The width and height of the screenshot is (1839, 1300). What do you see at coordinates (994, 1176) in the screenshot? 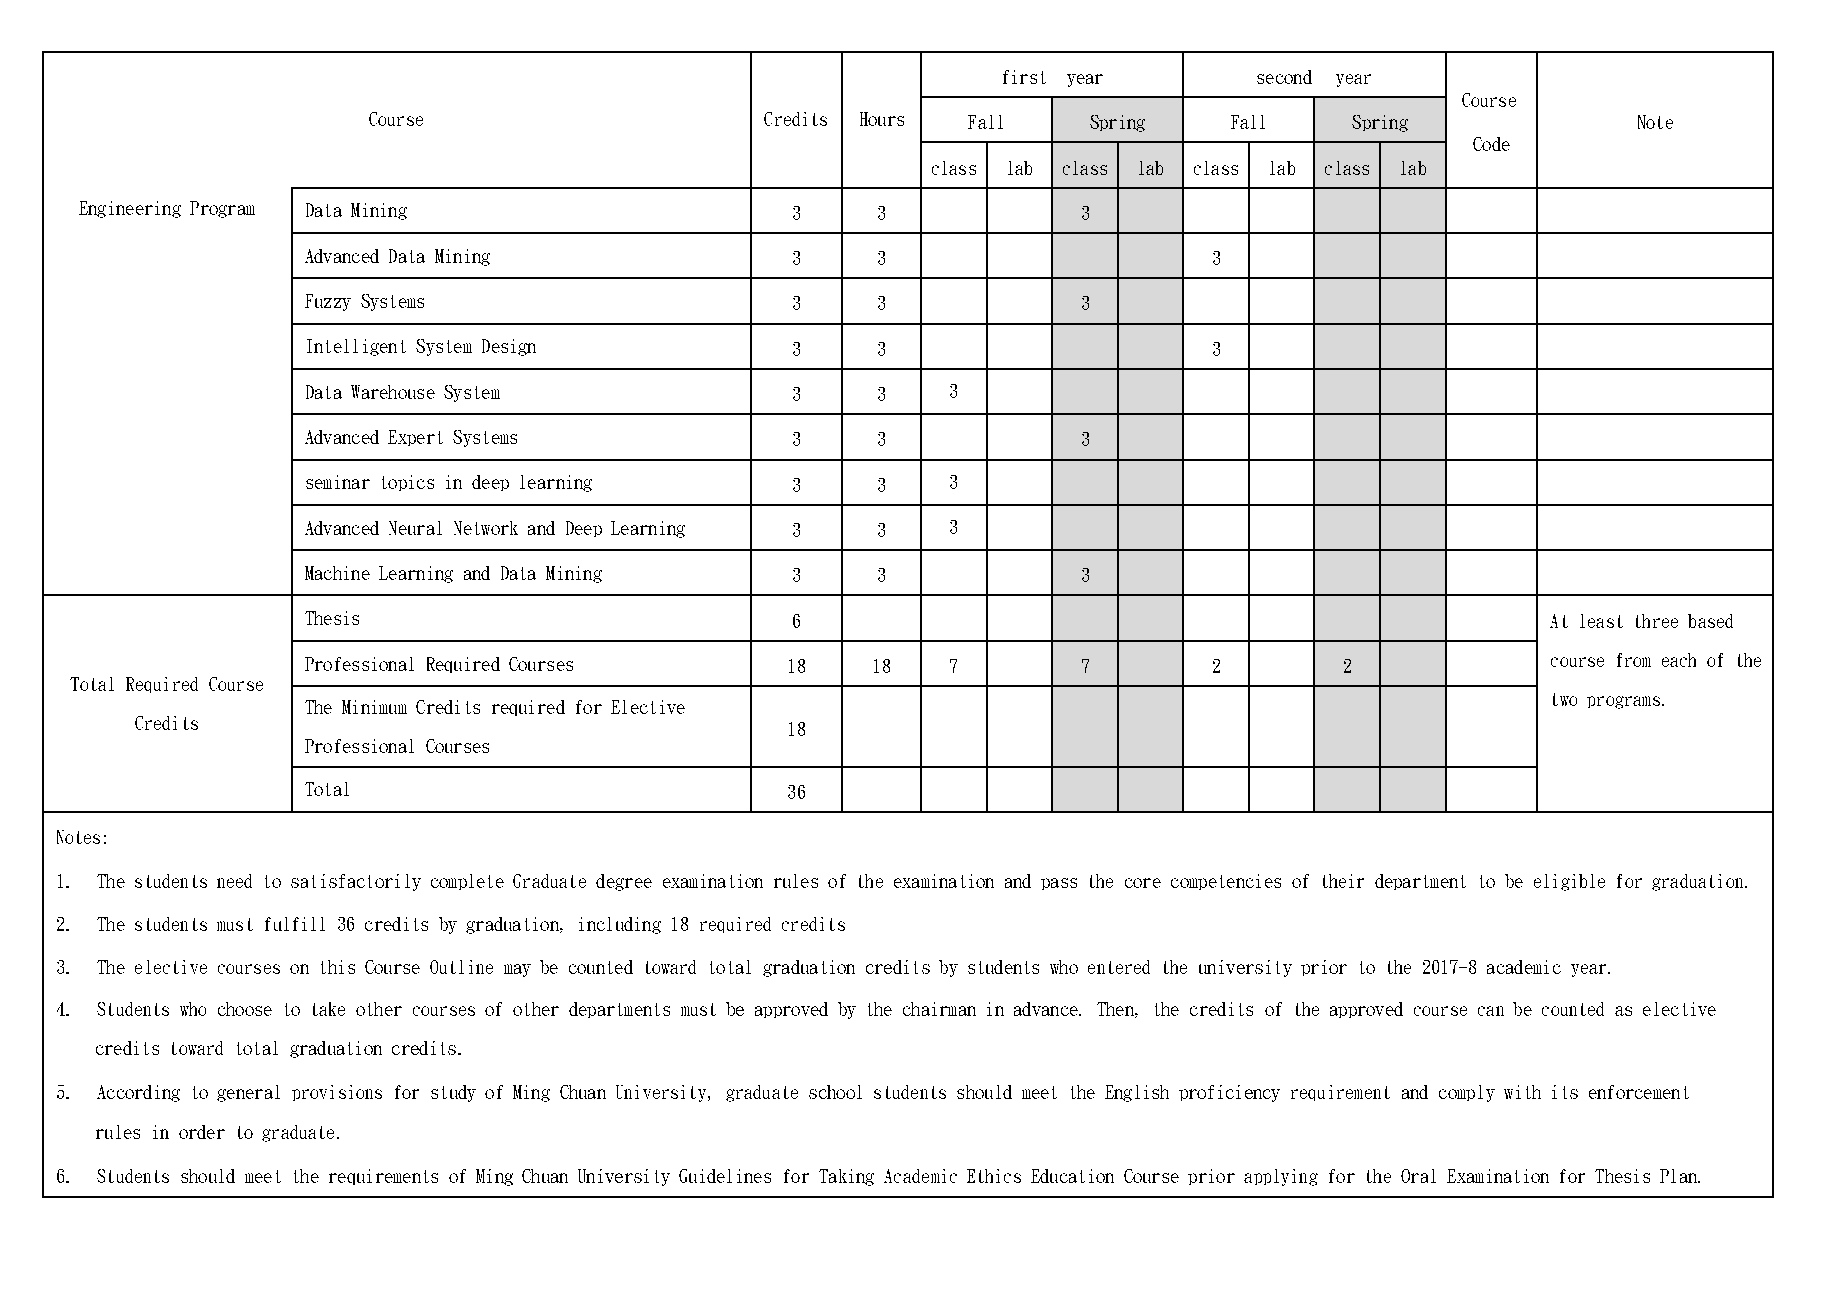
I see `Ethics` at bounding box center [994, 1176].
